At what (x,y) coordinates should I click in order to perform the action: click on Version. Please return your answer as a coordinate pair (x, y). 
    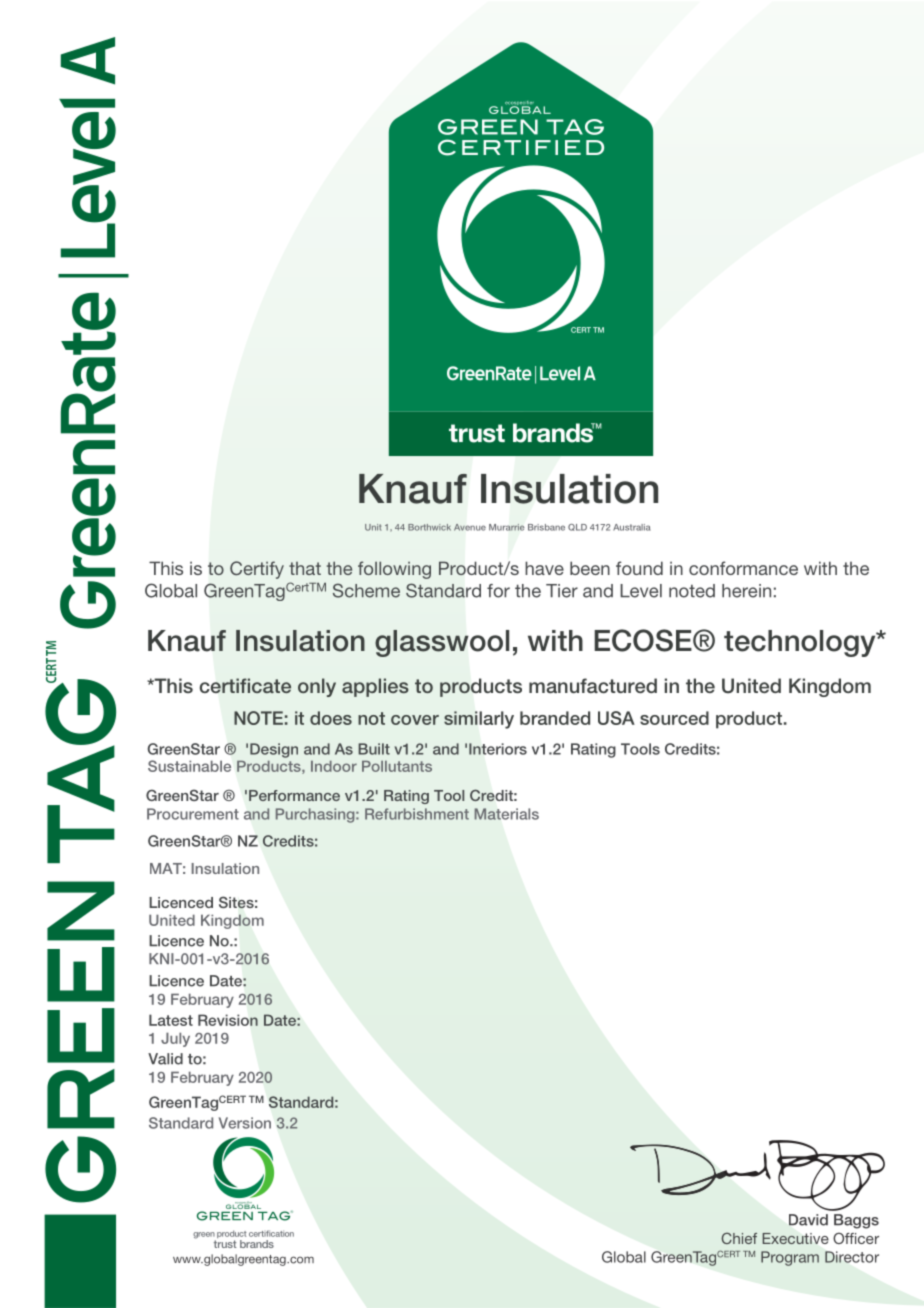
    Looking at the image, I should click on (245, 1123).
